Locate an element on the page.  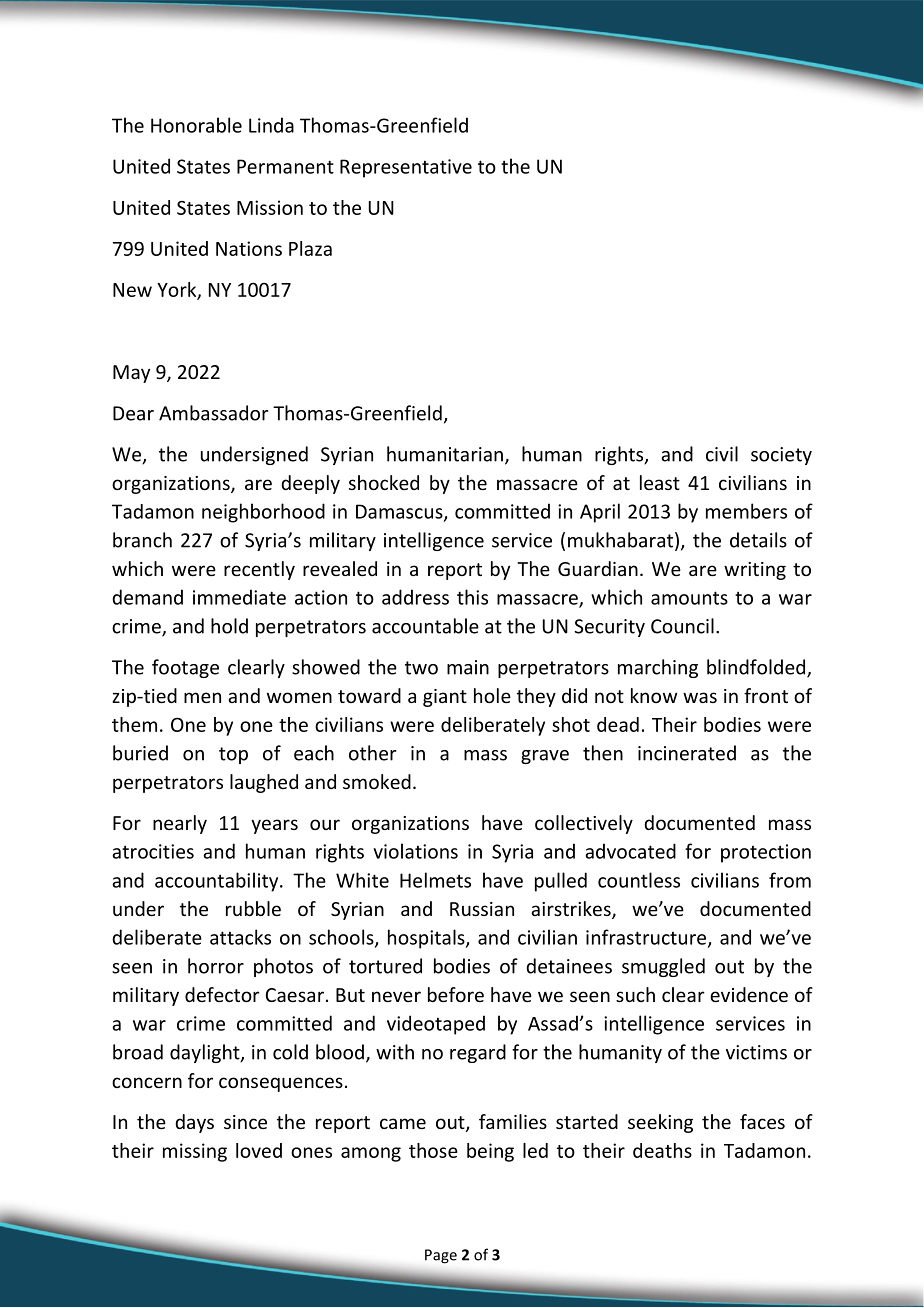
Representative is located at coordinates (406, 168).
